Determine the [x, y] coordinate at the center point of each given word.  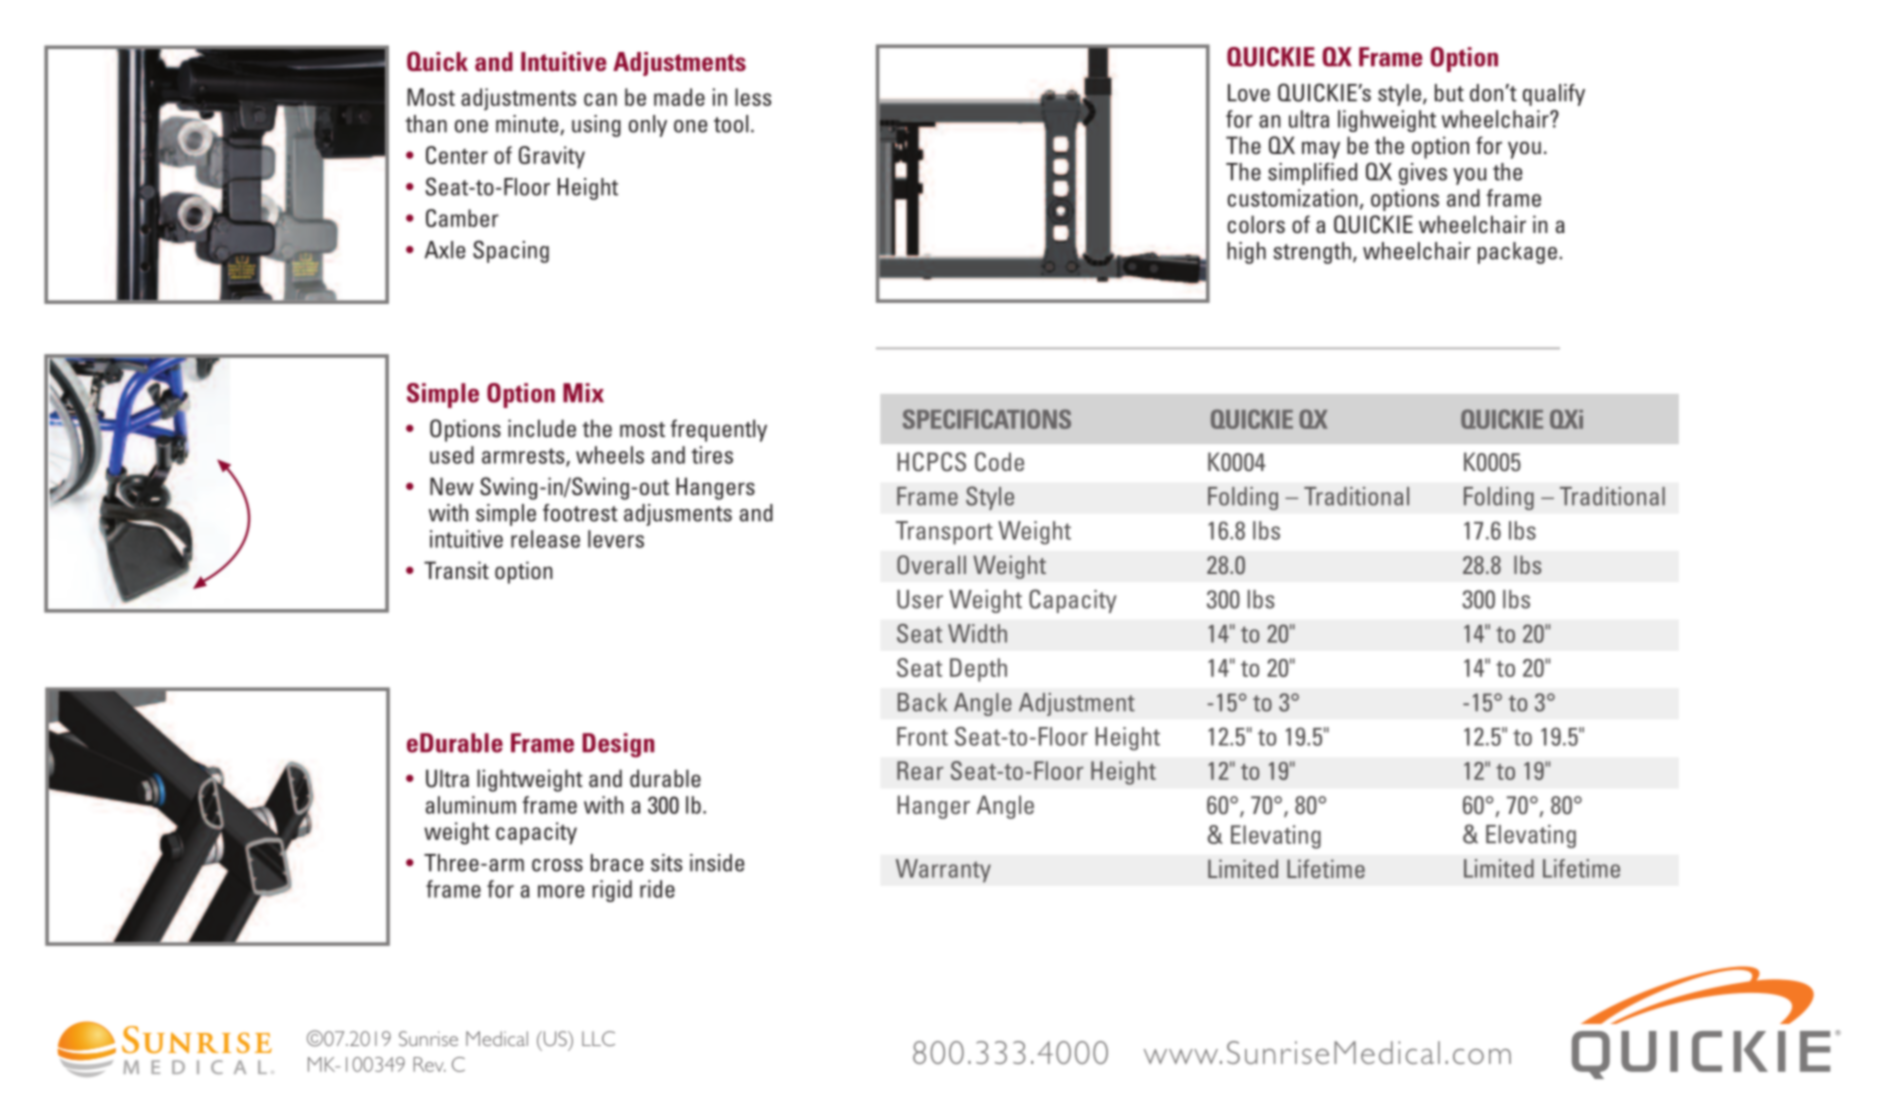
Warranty [943, 871]
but [1449, 93]
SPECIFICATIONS [987, 419]
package [1517, 253]
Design [618, 745]
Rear [920, 770]
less [753, 97]
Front [922, 736]
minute [528, 125]
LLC [598, 1038]
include [542, 428]
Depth [978, 670]
